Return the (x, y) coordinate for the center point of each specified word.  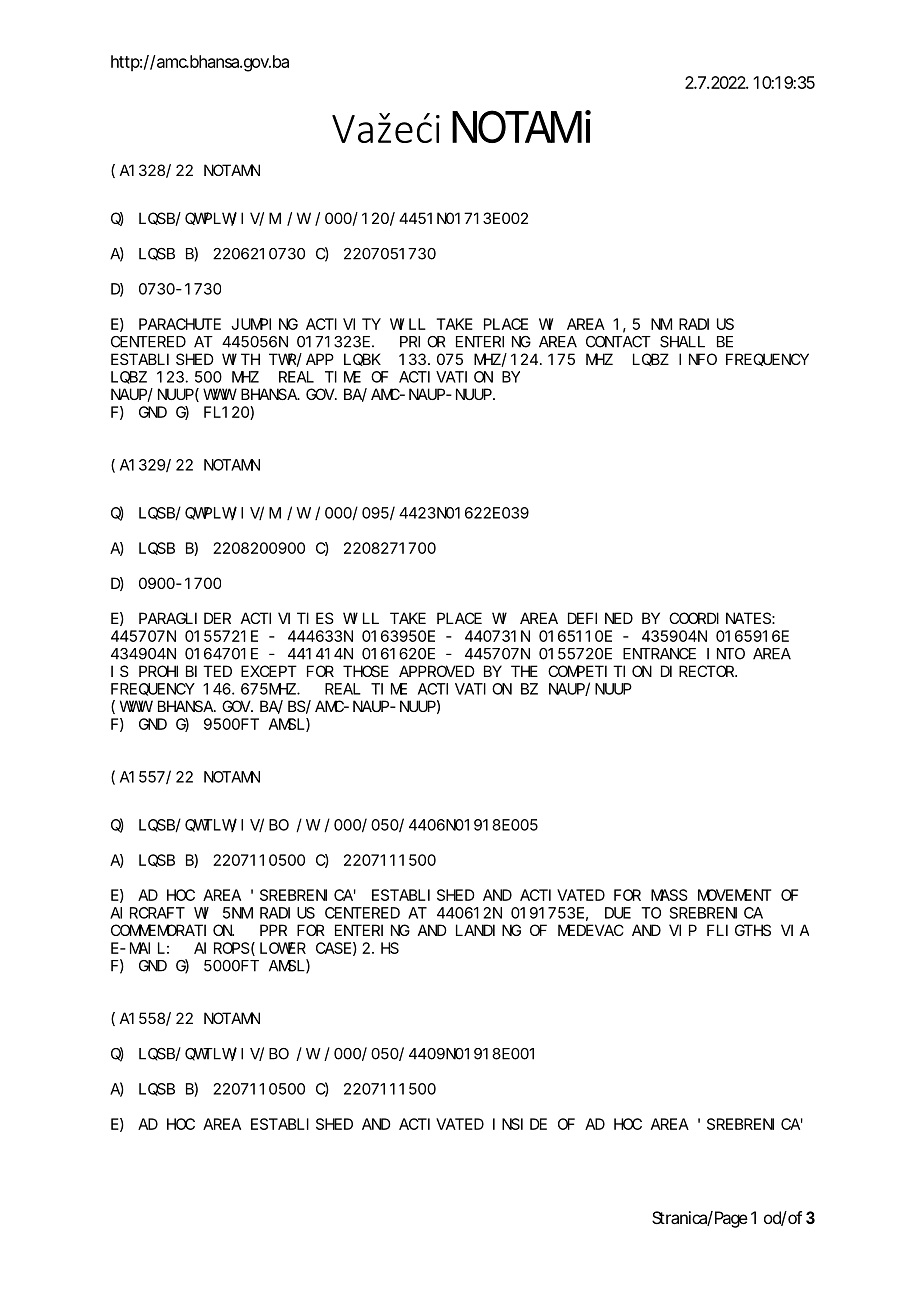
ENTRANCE (659, 654)
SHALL (682, 342)
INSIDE (520, 1124)
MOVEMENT (734, 895)
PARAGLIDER (185, 618)
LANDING (488, 930)
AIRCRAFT (147, 913)
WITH (241, 359)
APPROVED (437, 671)
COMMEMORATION (172, 930)
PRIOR (422, 342)
